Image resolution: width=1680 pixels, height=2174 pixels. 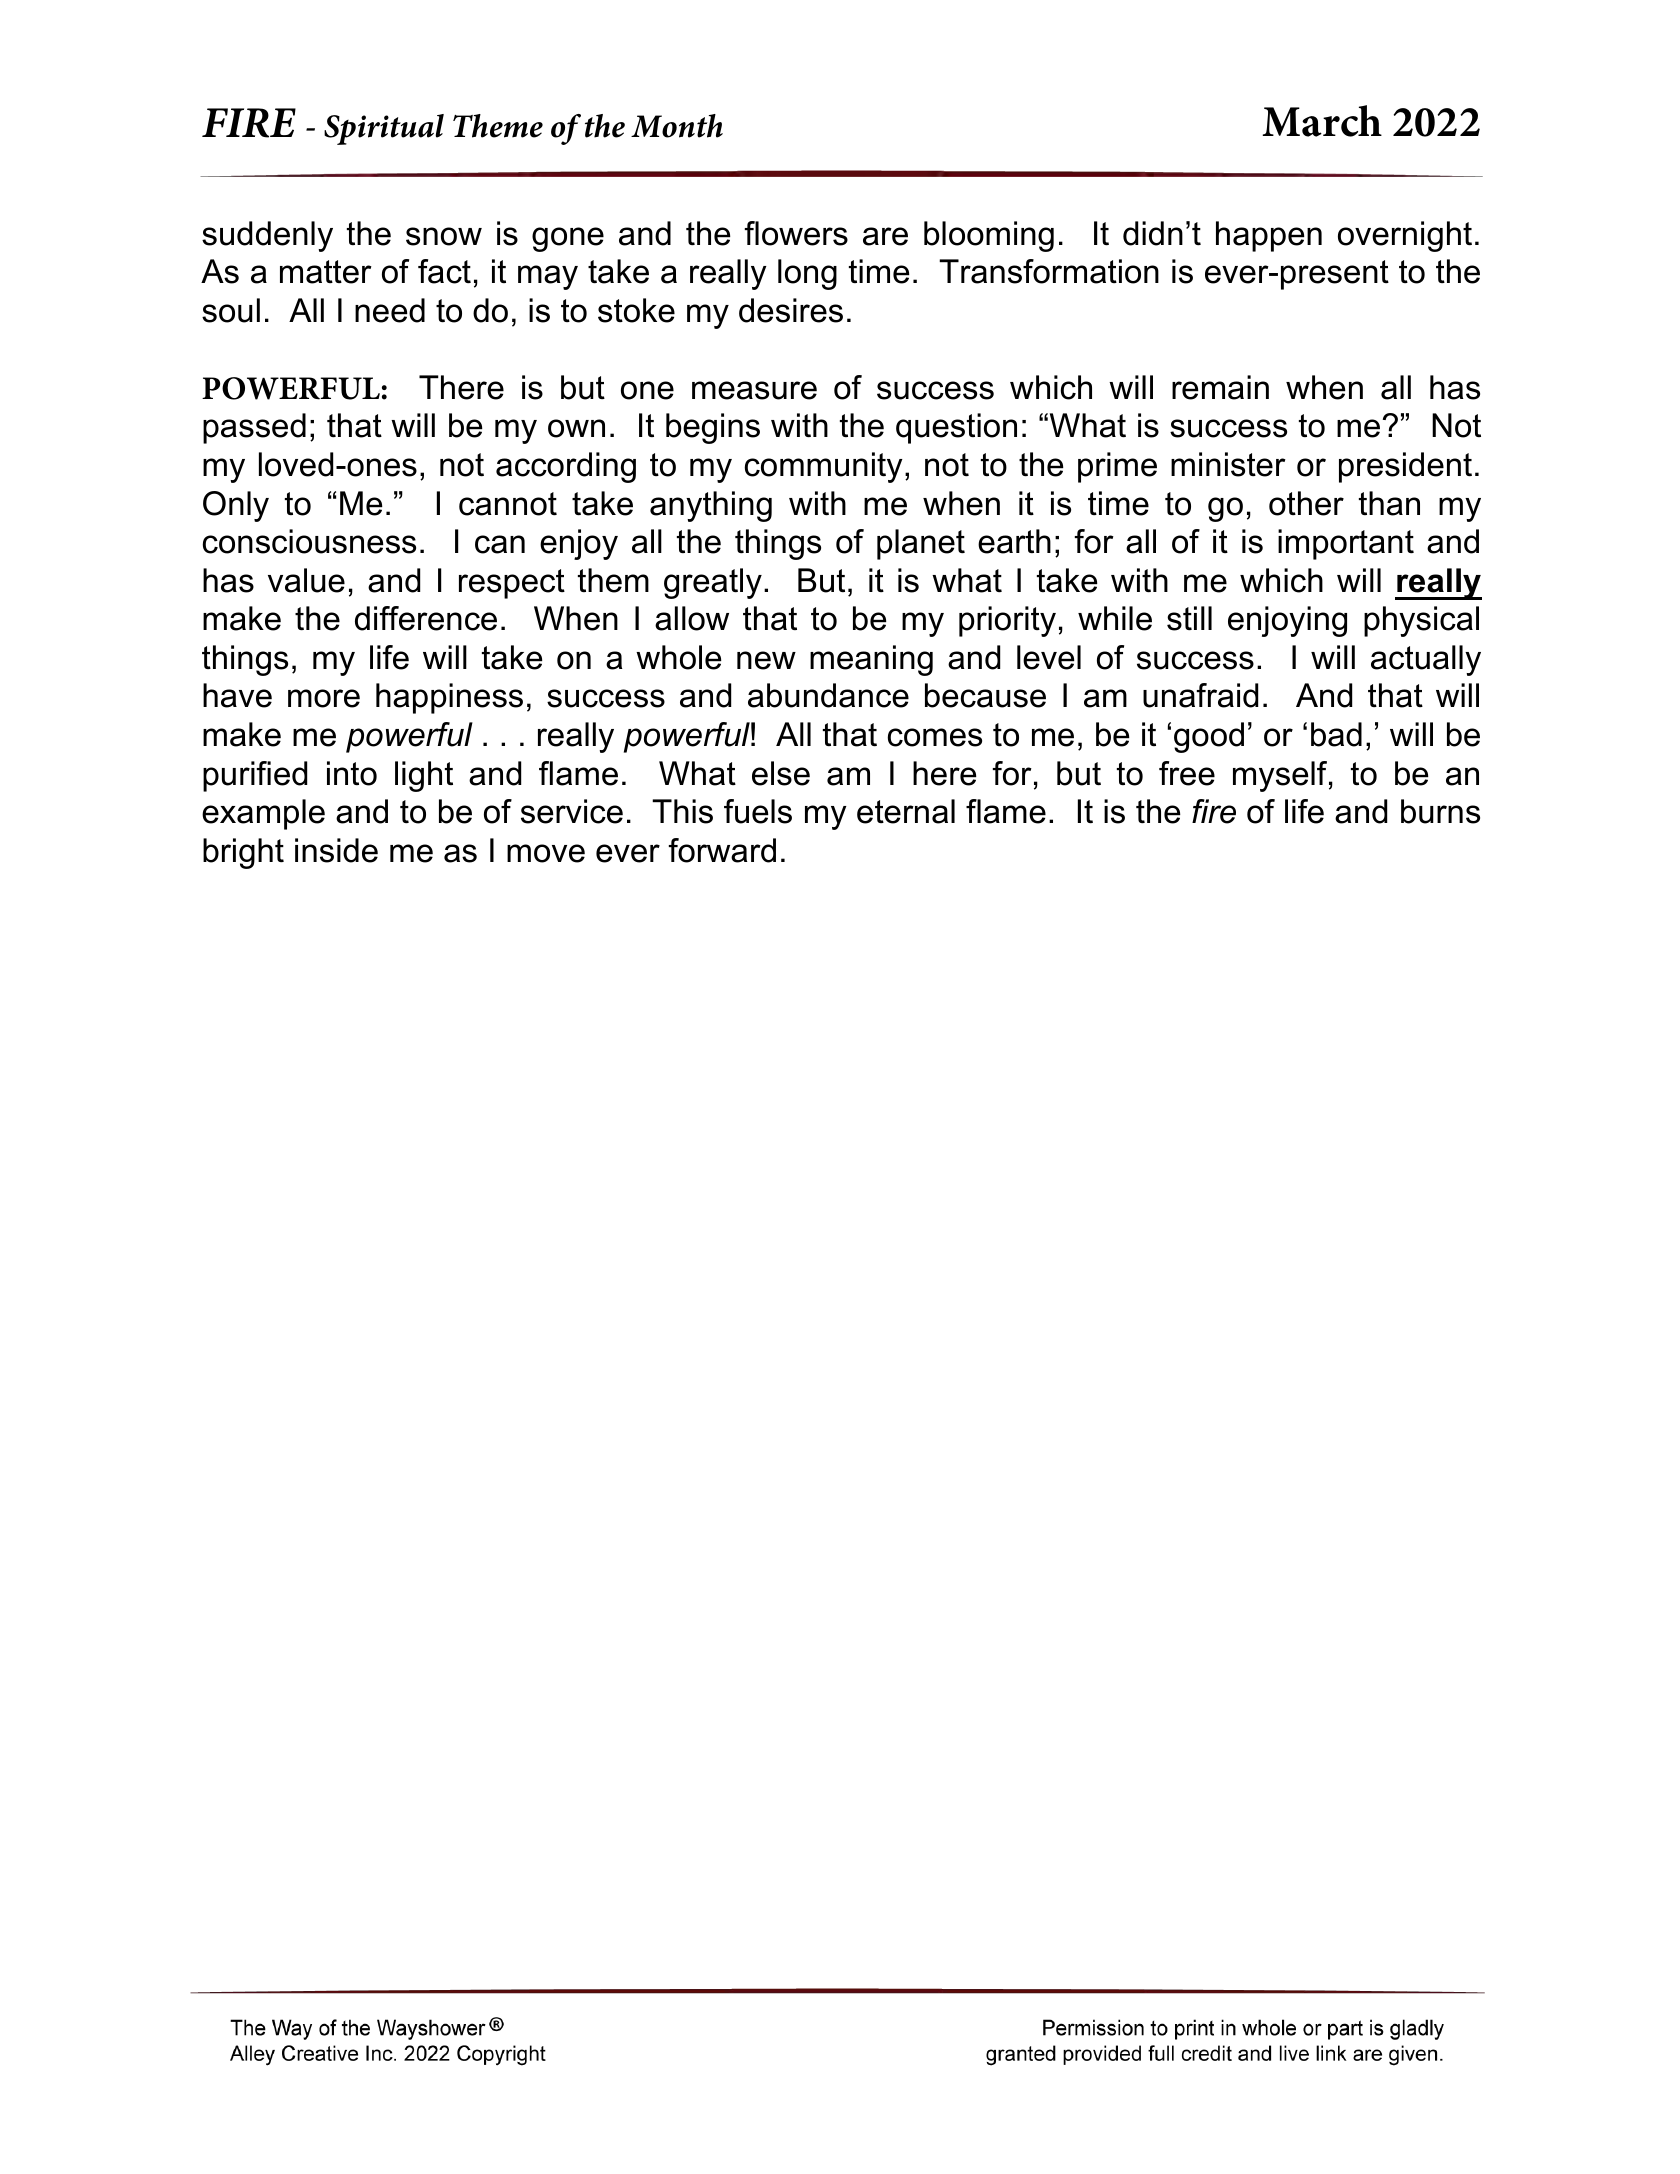 I want to click on Spiritual, so click(x=384, y=129).
